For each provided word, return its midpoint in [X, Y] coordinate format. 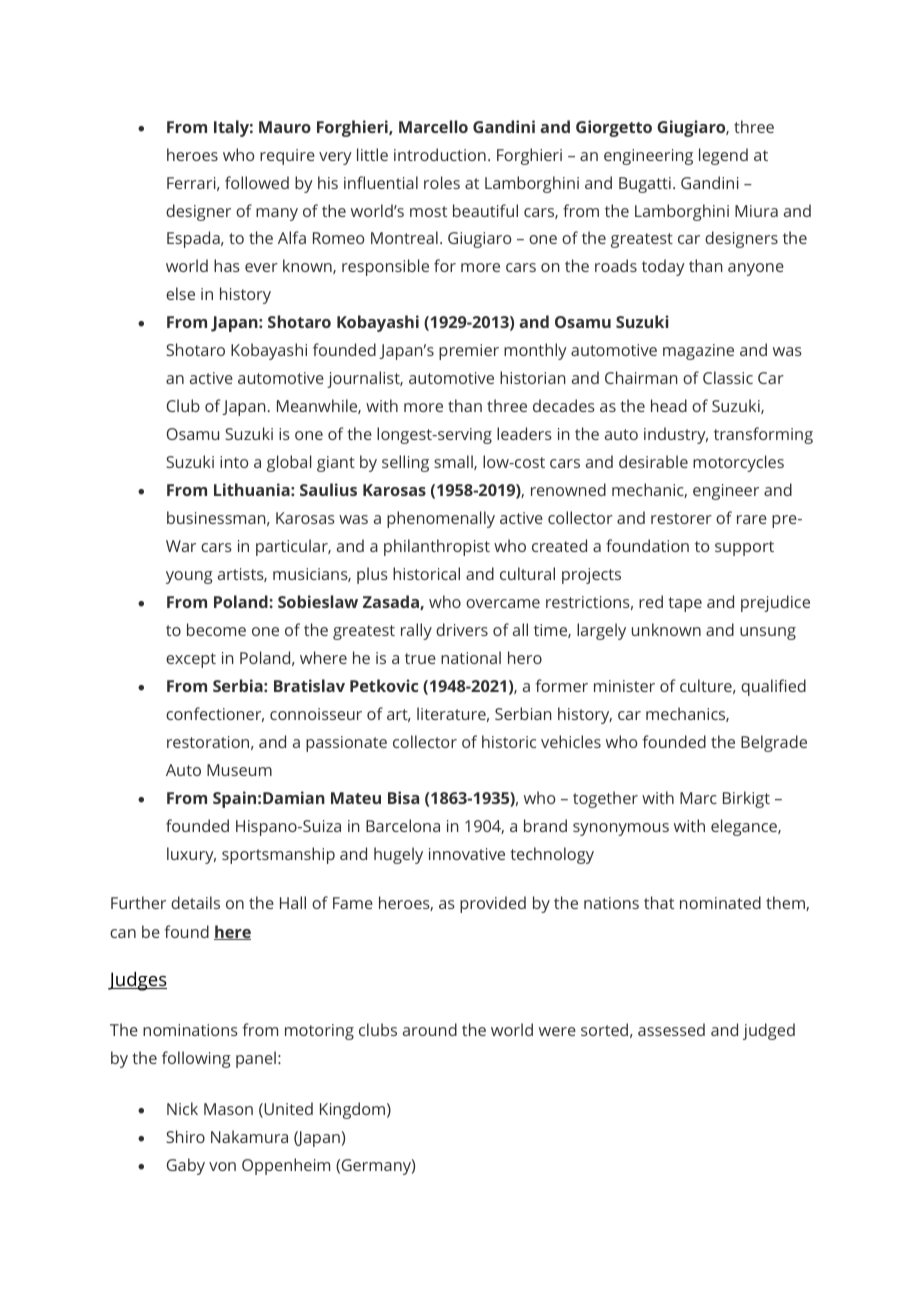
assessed [671, 1029]
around [430, 1029]
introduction [440, 154]
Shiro [185, 1136]
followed [257, 182]
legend [723, 156]
